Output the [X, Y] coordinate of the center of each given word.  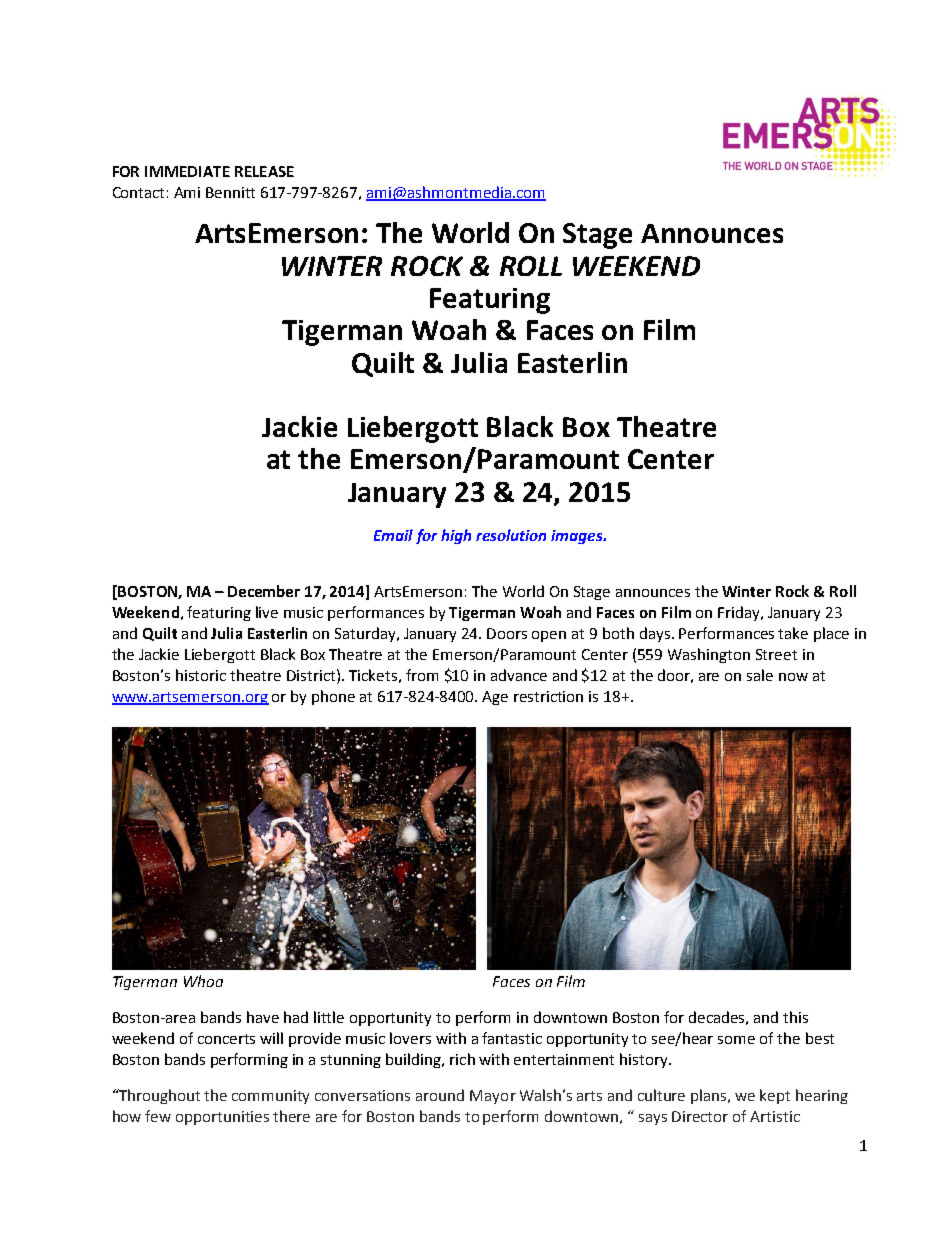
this [795, 1017]
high [456, 536]
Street [776, 654]
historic [201, 675]
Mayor [493, 1097]
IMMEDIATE [187, 171]
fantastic [512, 1038]
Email [393, 535]
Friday [740, 613]
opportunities [222, 1118]
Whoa [203, 981]
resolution [511, 535]
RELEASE [264, 171]
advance [519, 675]
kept [775, 1096]
